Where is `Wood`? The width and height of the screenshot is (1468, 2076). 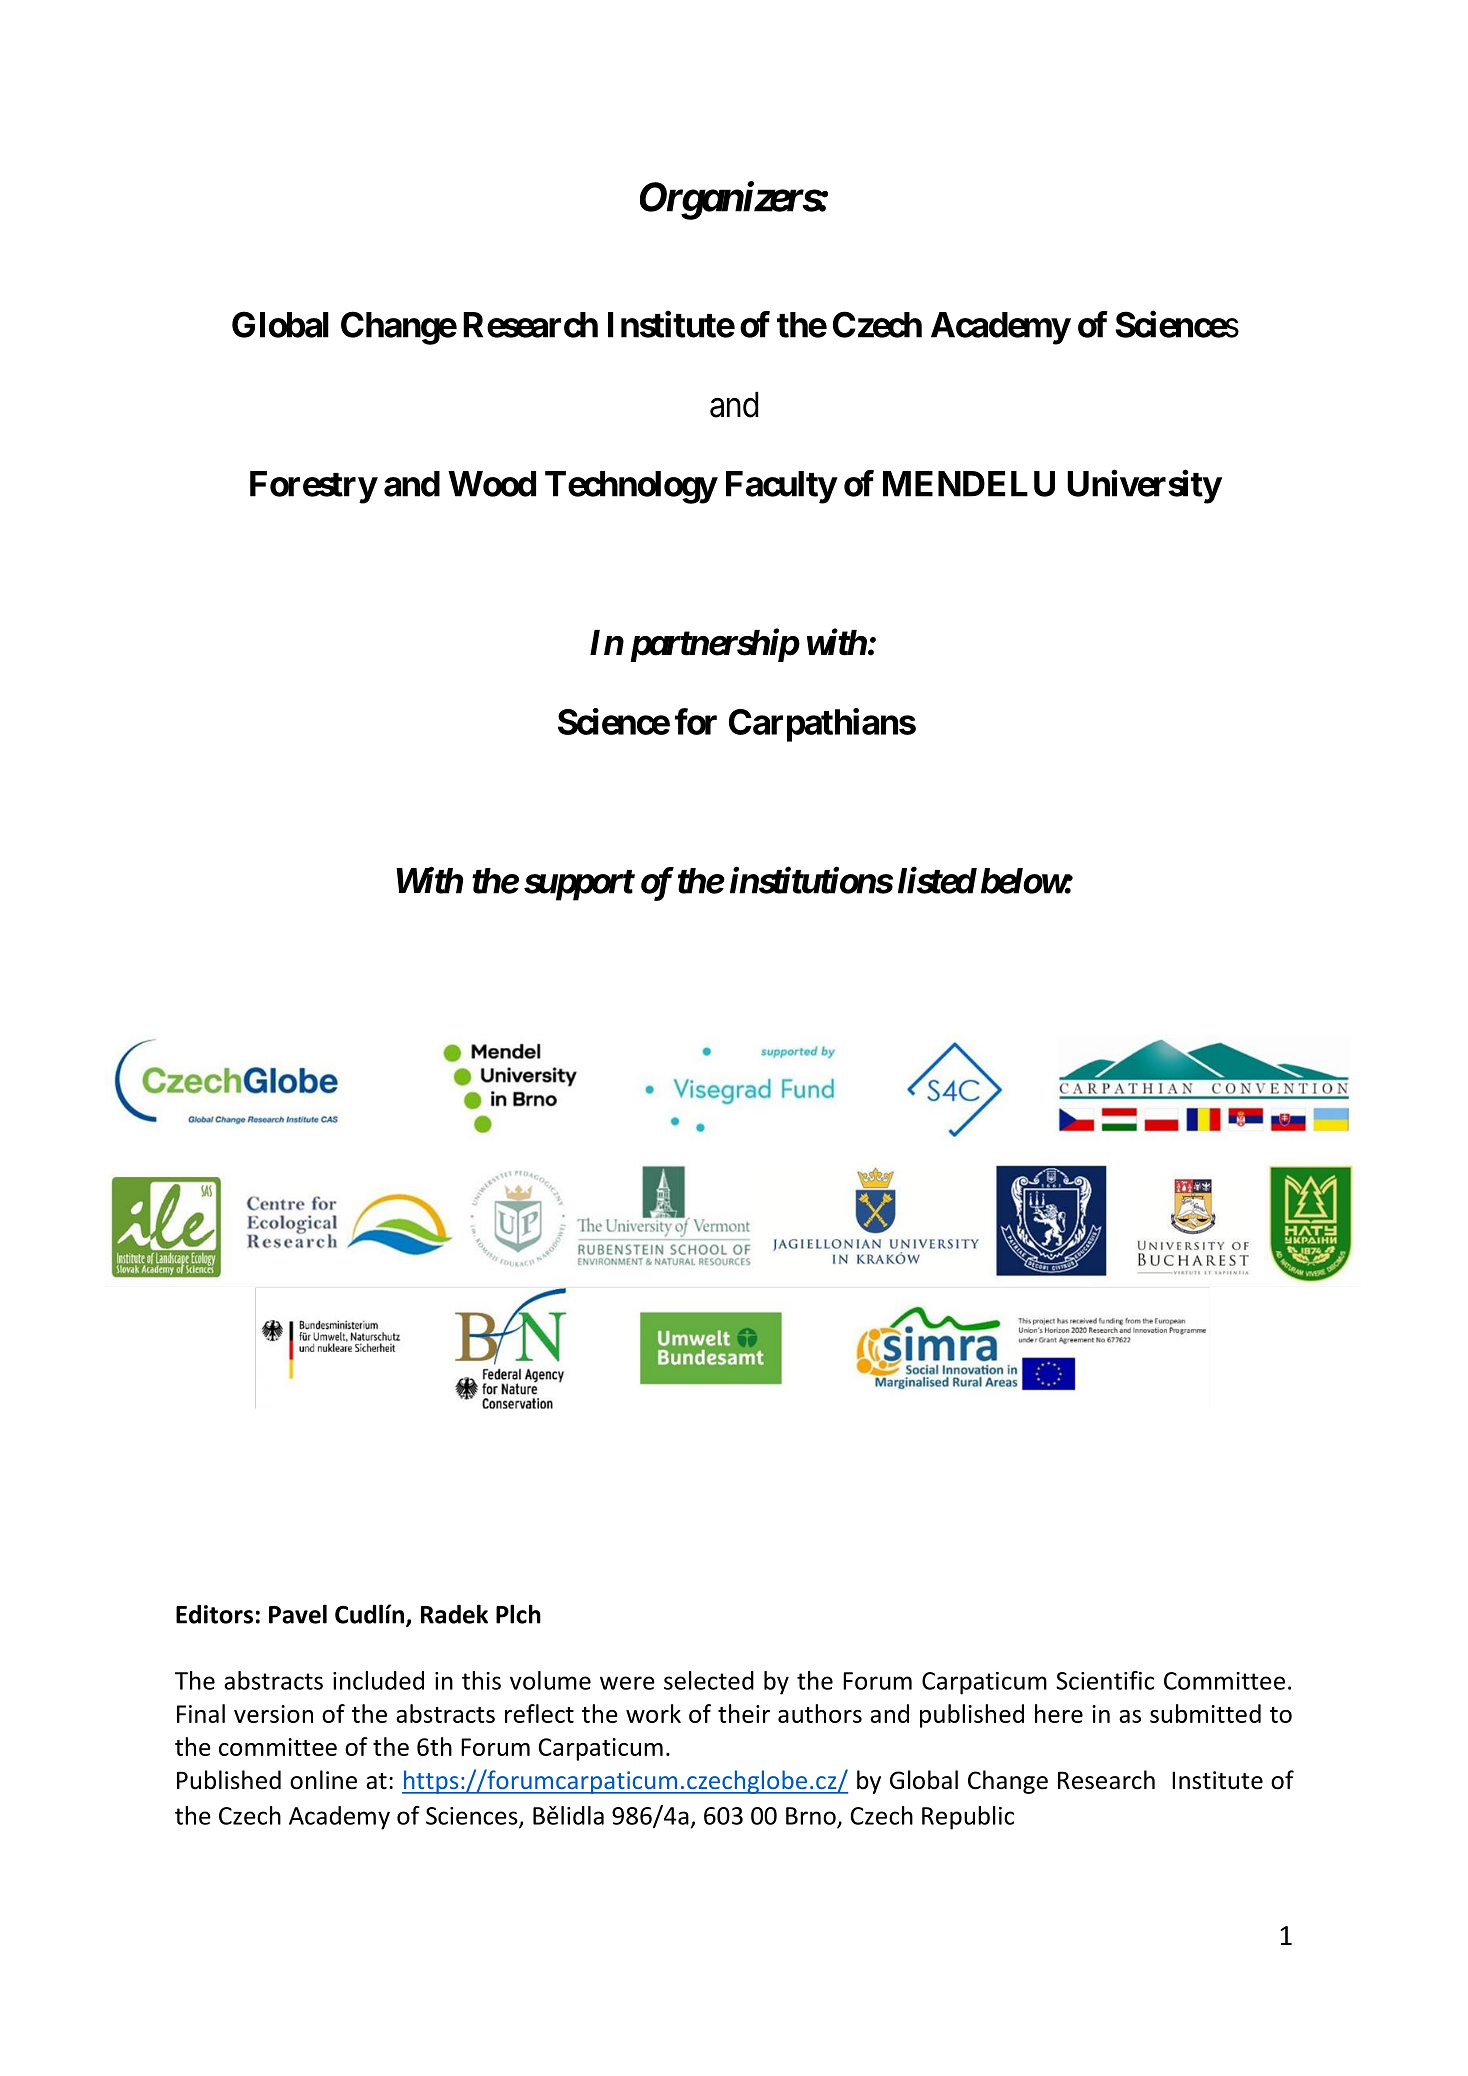 Wood is located at coordinates (492, 484).
